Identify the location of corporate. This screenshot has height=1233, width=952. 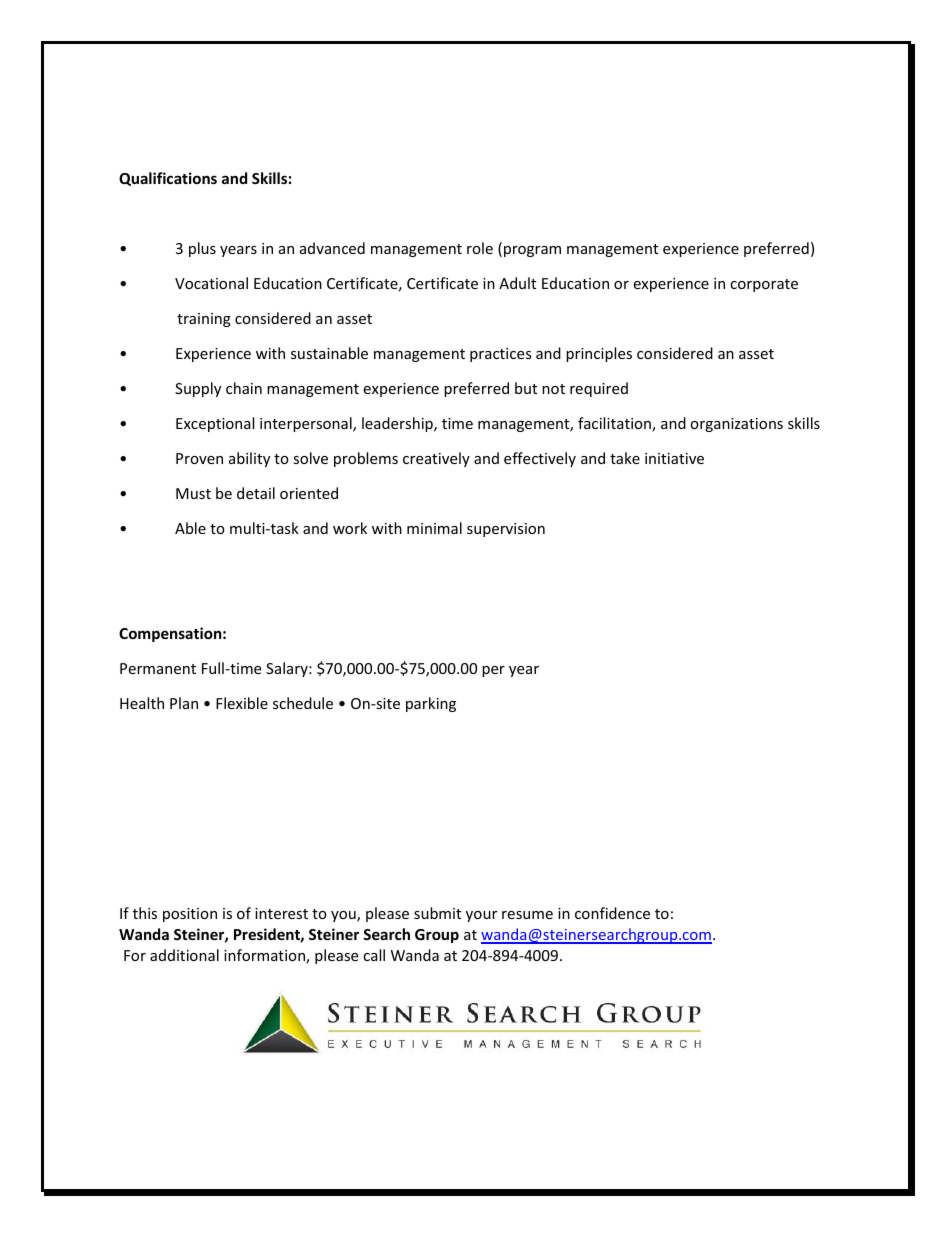
(764, 285).
